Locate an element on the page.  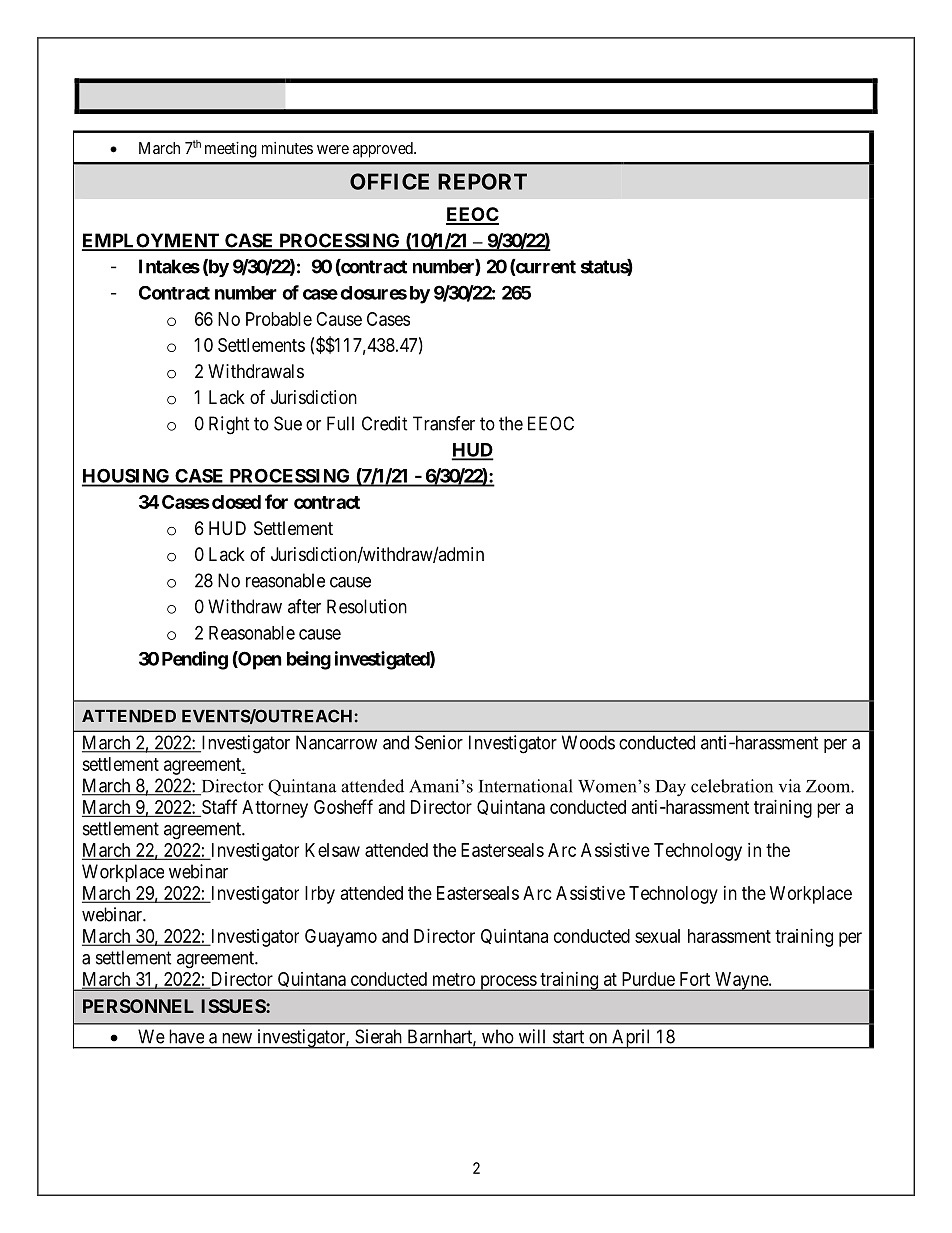
Transfer is located at coordinates (444, 423).
